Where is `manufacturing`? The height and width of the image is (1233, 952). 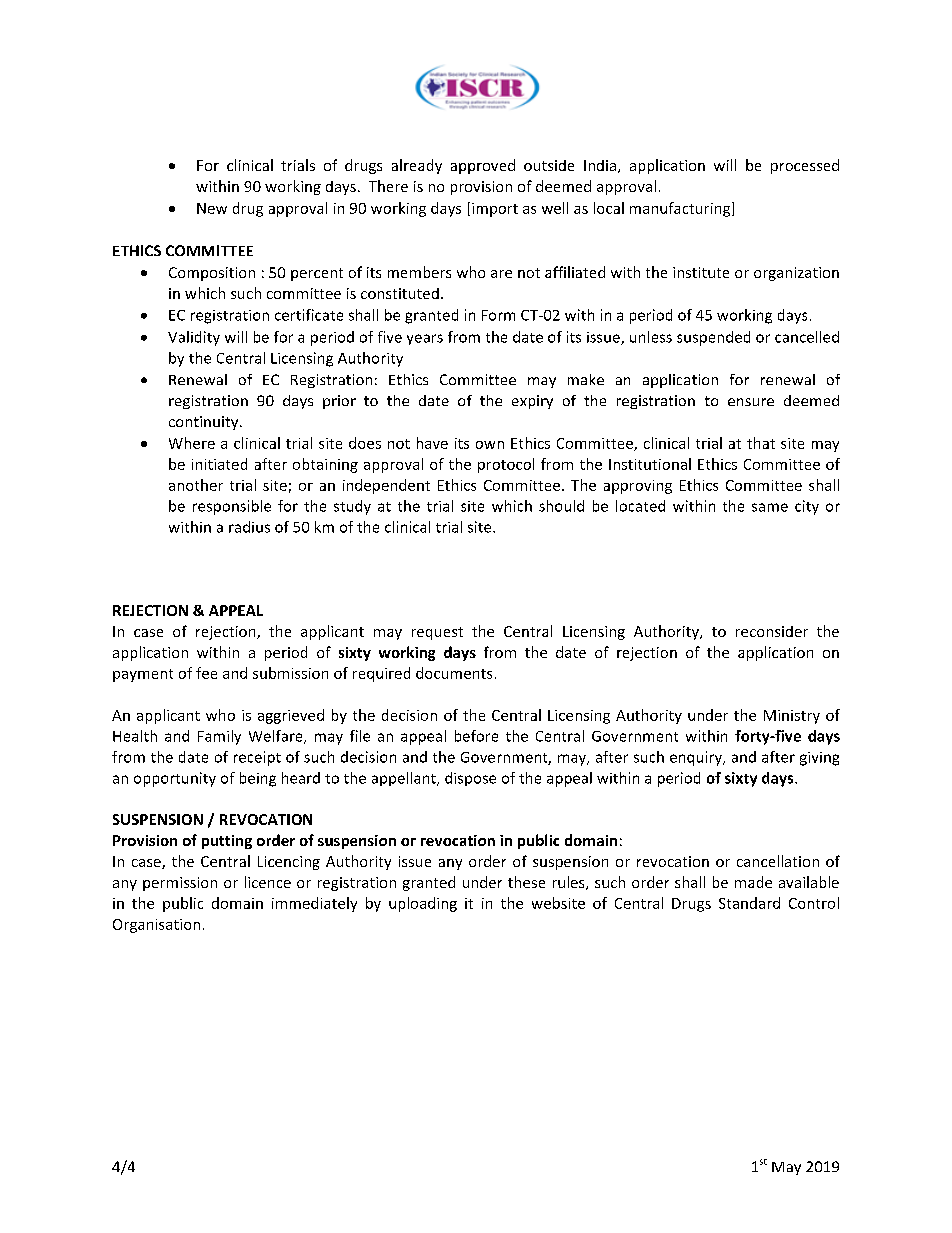
manufacturing is located at coordinates (681, 209).
